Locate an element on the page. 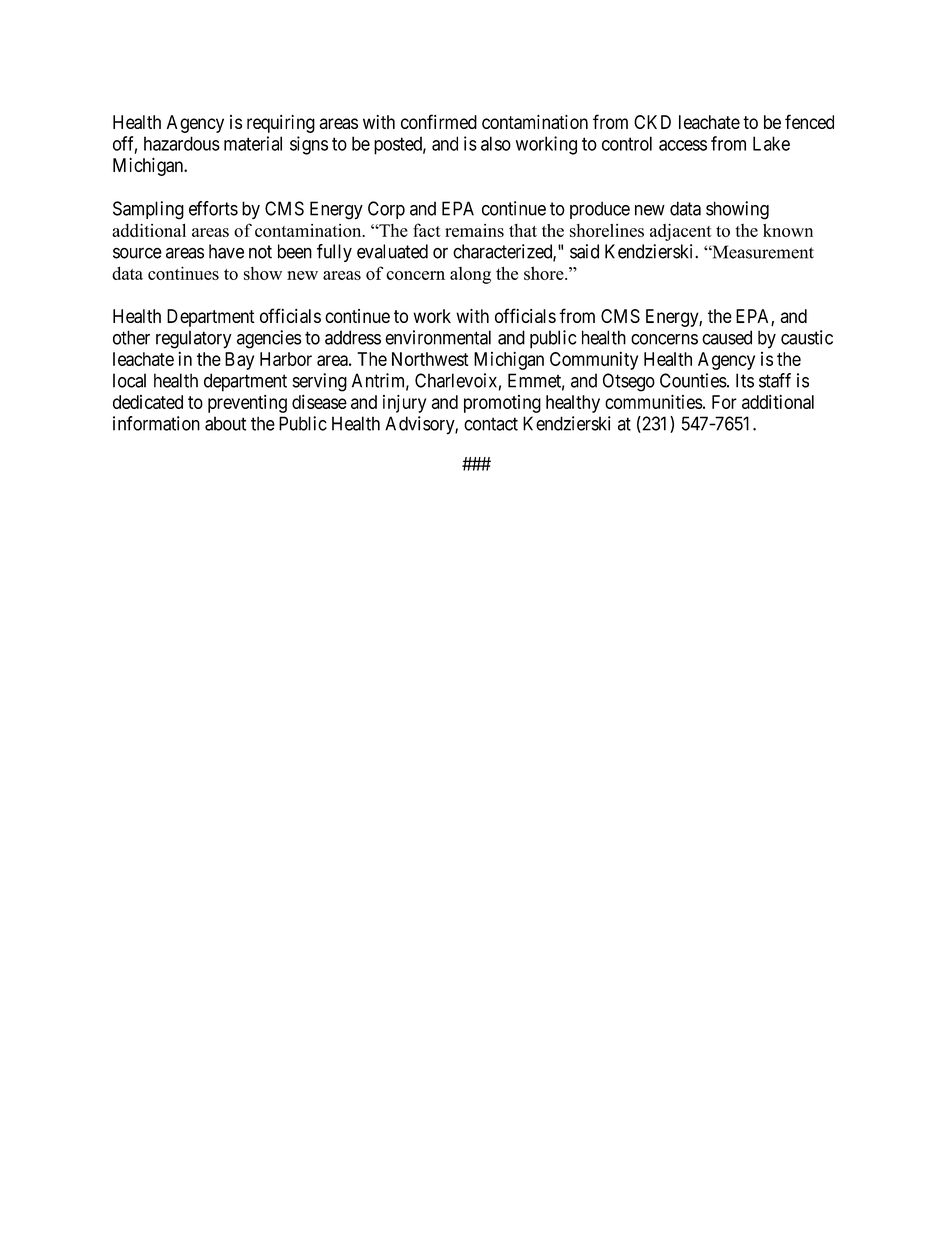  confirmed is located at coordinates (439, 121).
